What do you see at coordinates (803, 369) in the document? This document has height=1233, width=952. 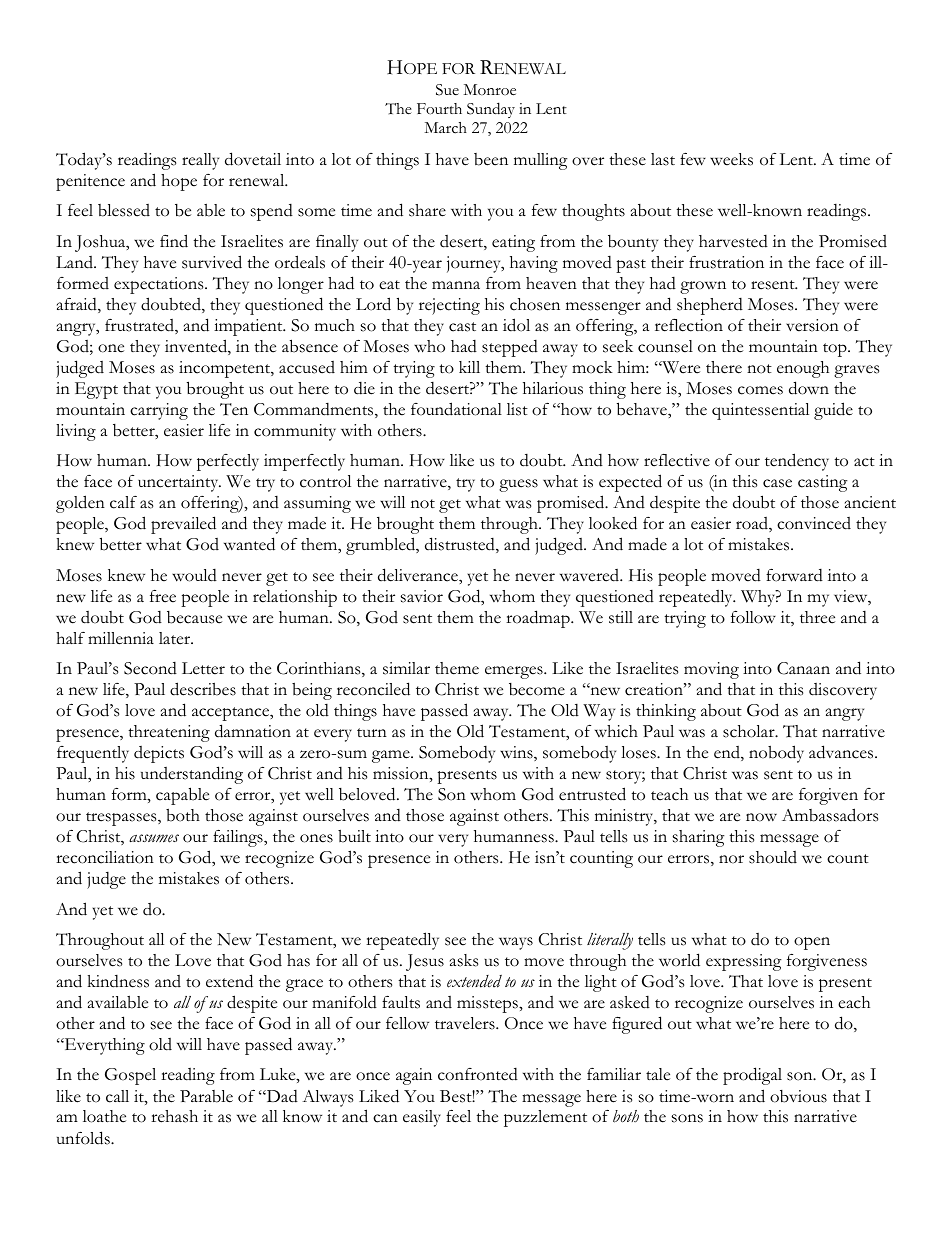 I see `enough` at bounding box center [803, 369].
